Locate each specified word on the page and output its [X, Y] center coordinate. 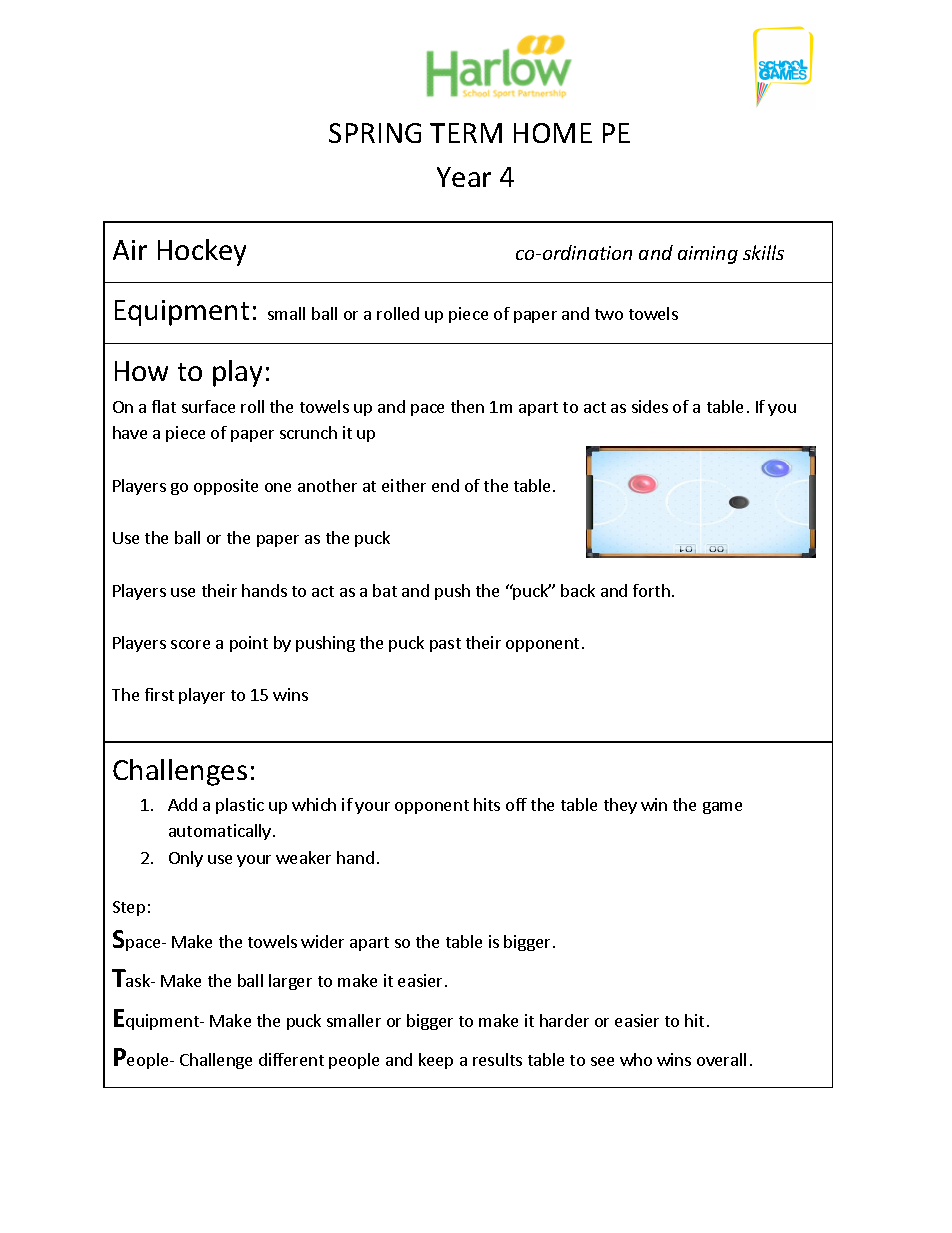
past [445, 645]
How [141, 371]
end [445, 485]
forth [651, 590]
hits [487, 804]
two [609, 314]
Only [186, 859]
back [578, 590]
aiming [708, 255]
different [291, 1059]
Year [464, 177]
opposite [226, 487]
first [159, 694]
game [722, 808]
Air [130, 250]
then [467, 406]
